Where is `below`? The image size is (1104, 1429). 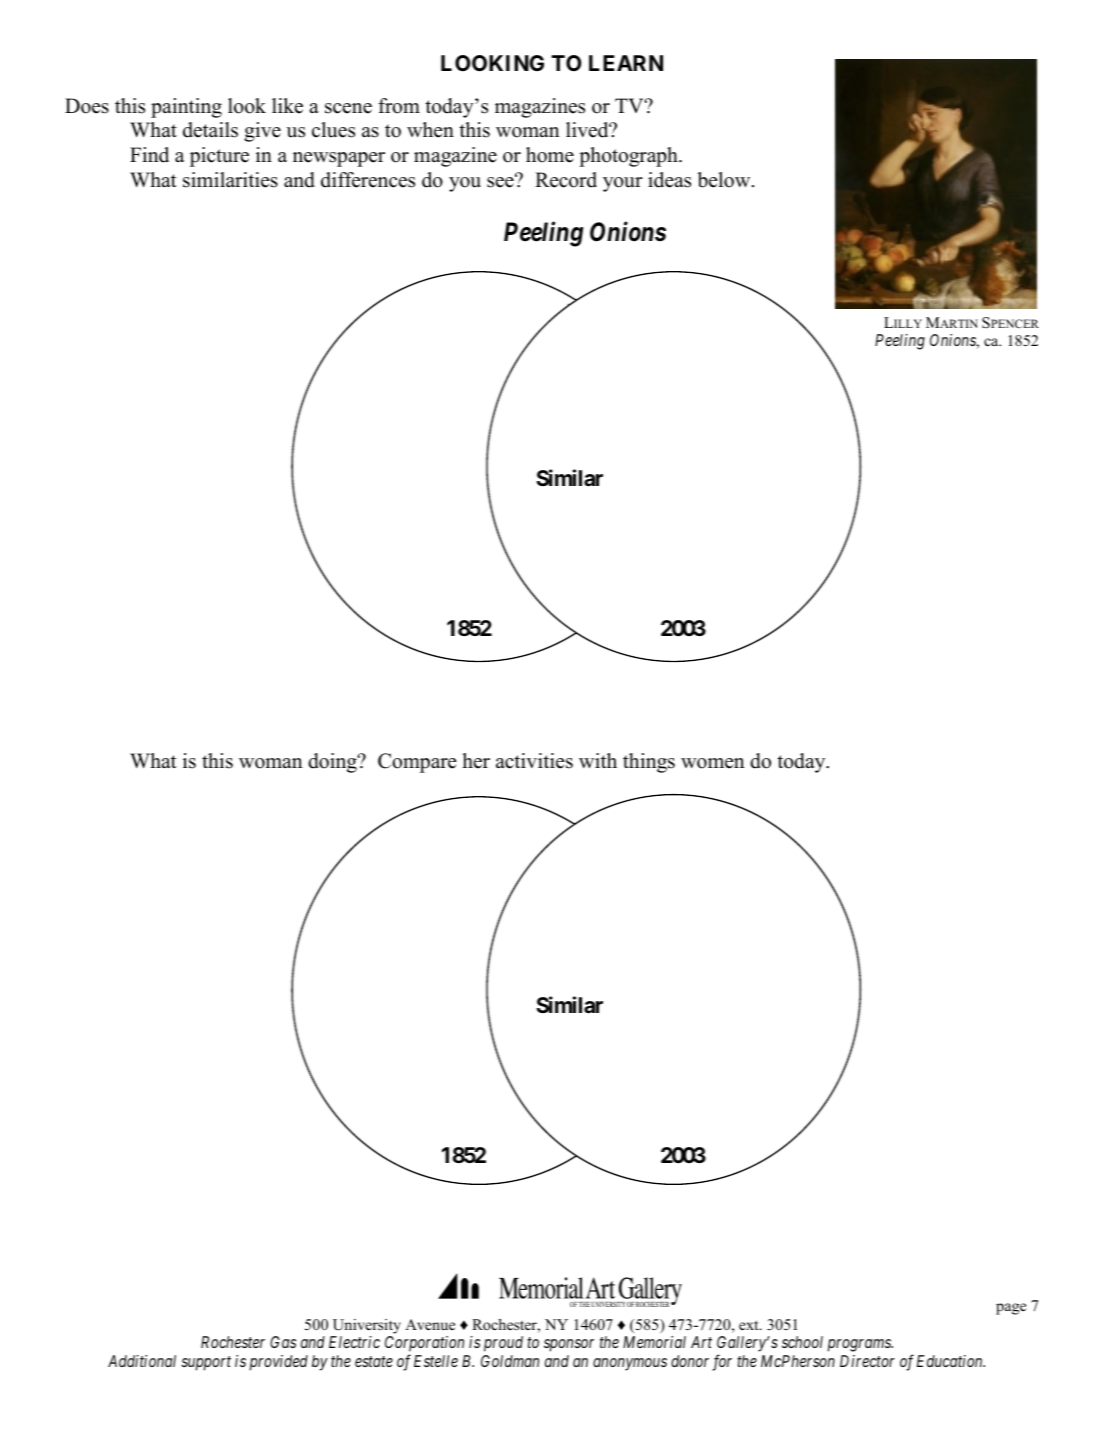 below is located at coordinates (725, 180).
